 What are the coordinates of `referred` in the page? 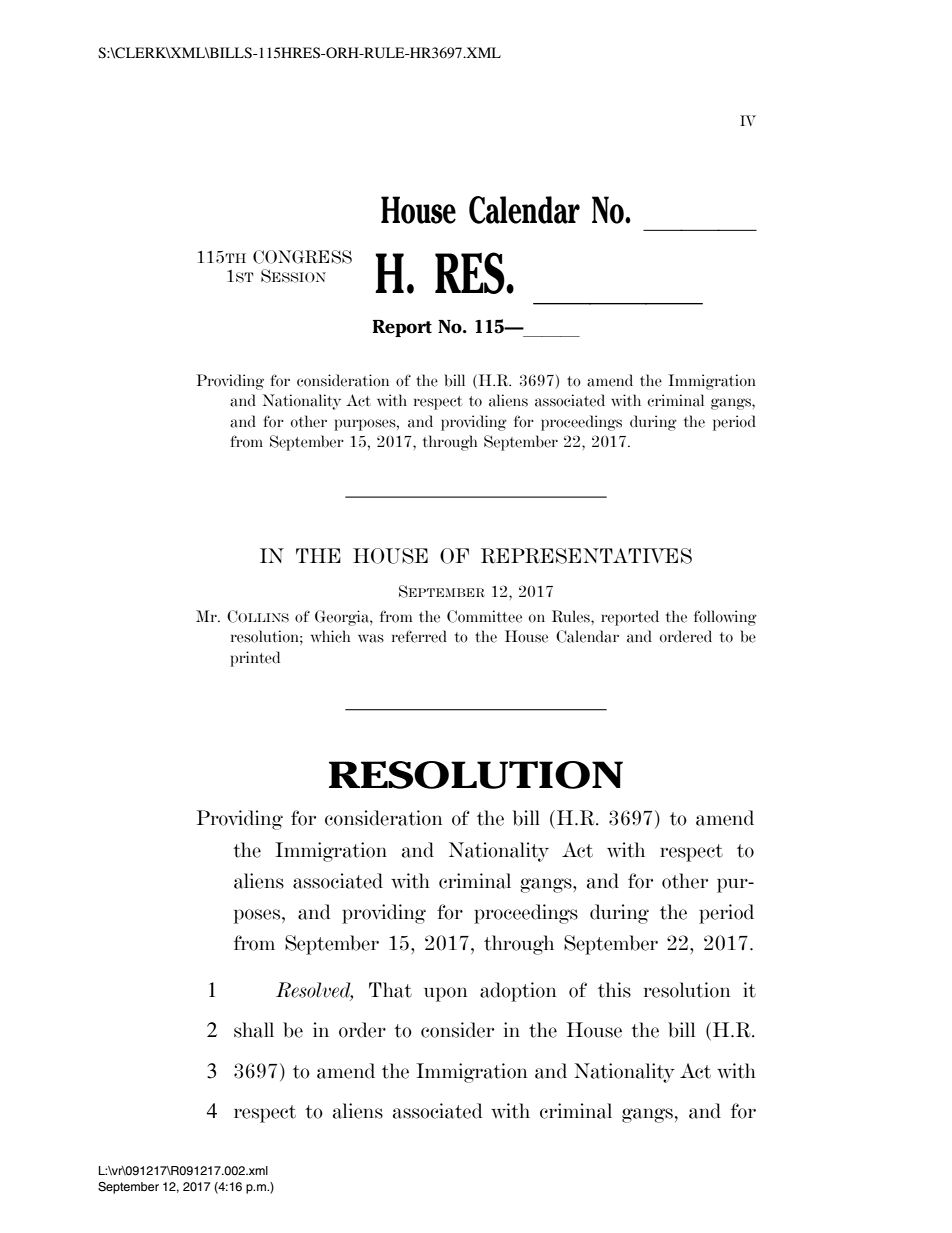 It's located at (419, 636).
